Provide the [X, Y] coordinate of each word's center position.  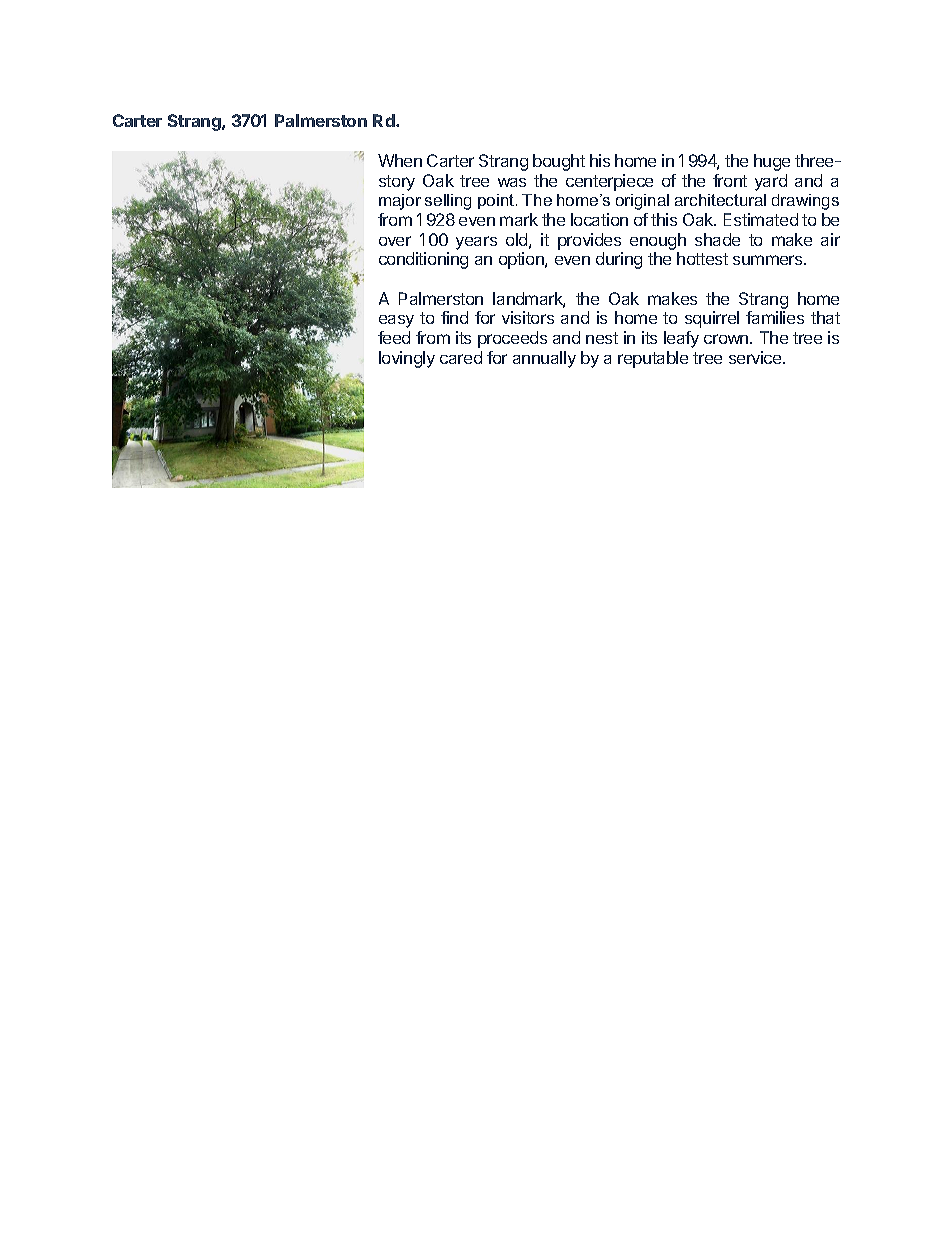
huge [772, 162]
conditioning [423, 260]
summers [769, 260]
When [400, 160]
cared [461, 357]
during [619, 260]
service [756, 357]
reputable [653, 359]
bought [559, 162]
